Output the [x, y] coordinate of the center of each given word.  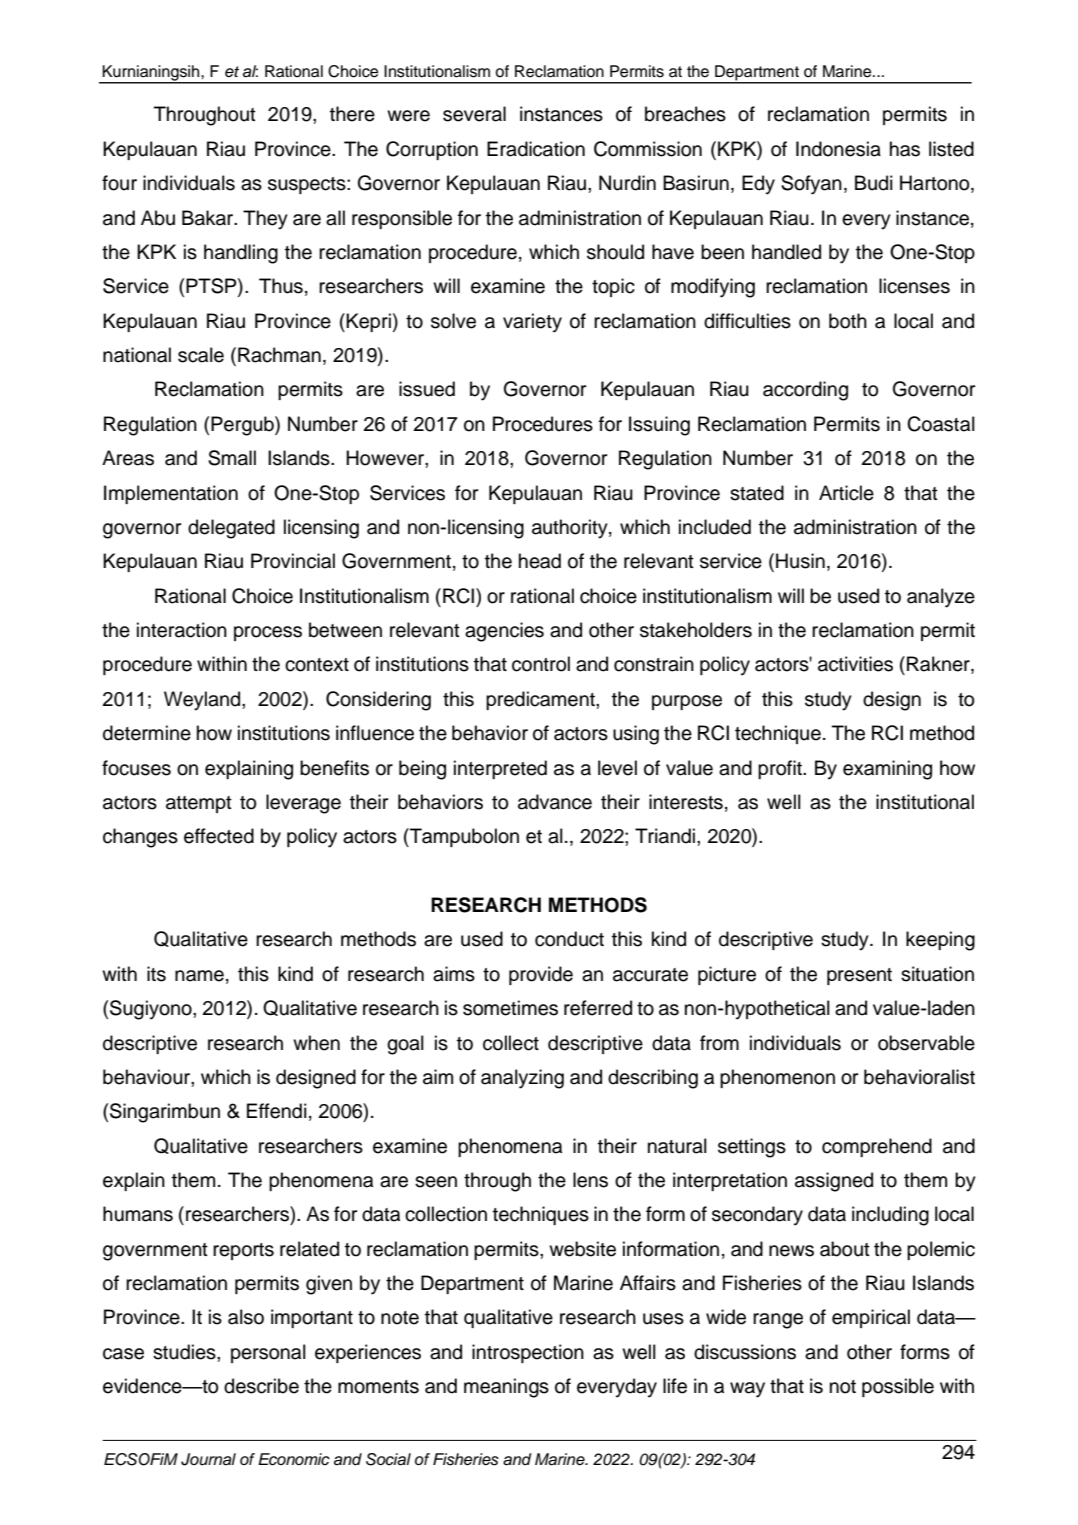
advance [555, 802]
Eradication [536, 149]
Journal [208, 1459]
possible [898, 1387]
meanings [506, 1388]
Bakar [209, 218]
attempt [199, 804]
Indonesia [838, 149]
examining [887, 770]
